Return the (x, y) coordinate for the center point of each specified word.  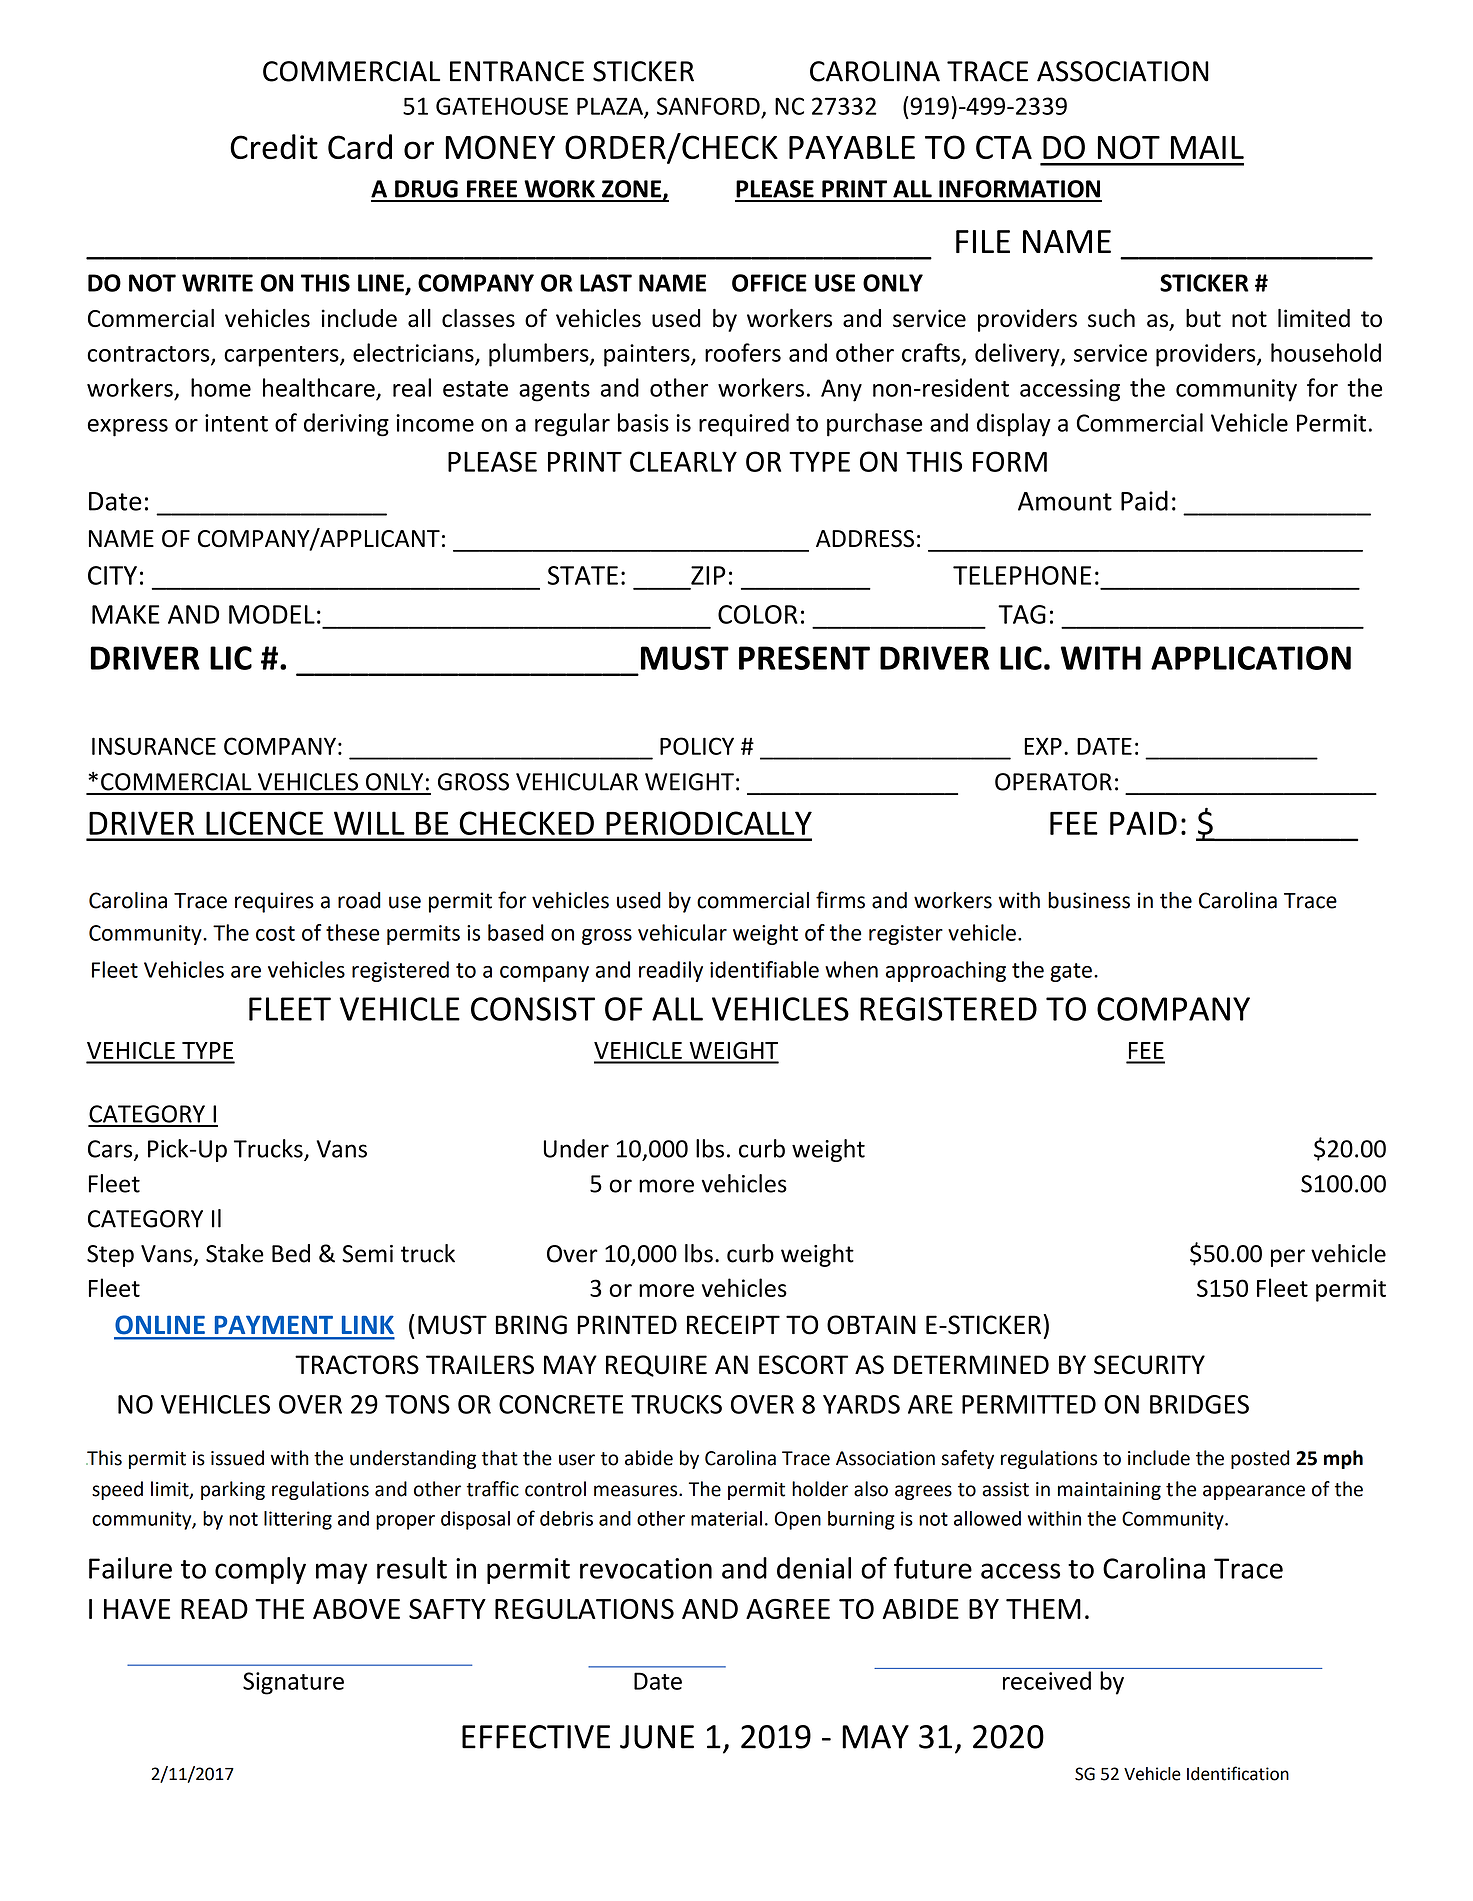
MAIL (1207, 147)
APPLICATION (1251, 658)
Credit (274, 147)
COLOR (758, 614)
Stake (235, 1253)
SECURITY (1149, 1365)
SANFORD (708, 106)
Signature (293, 1683)
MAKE (126, 614)
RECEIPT (733, 1325)
